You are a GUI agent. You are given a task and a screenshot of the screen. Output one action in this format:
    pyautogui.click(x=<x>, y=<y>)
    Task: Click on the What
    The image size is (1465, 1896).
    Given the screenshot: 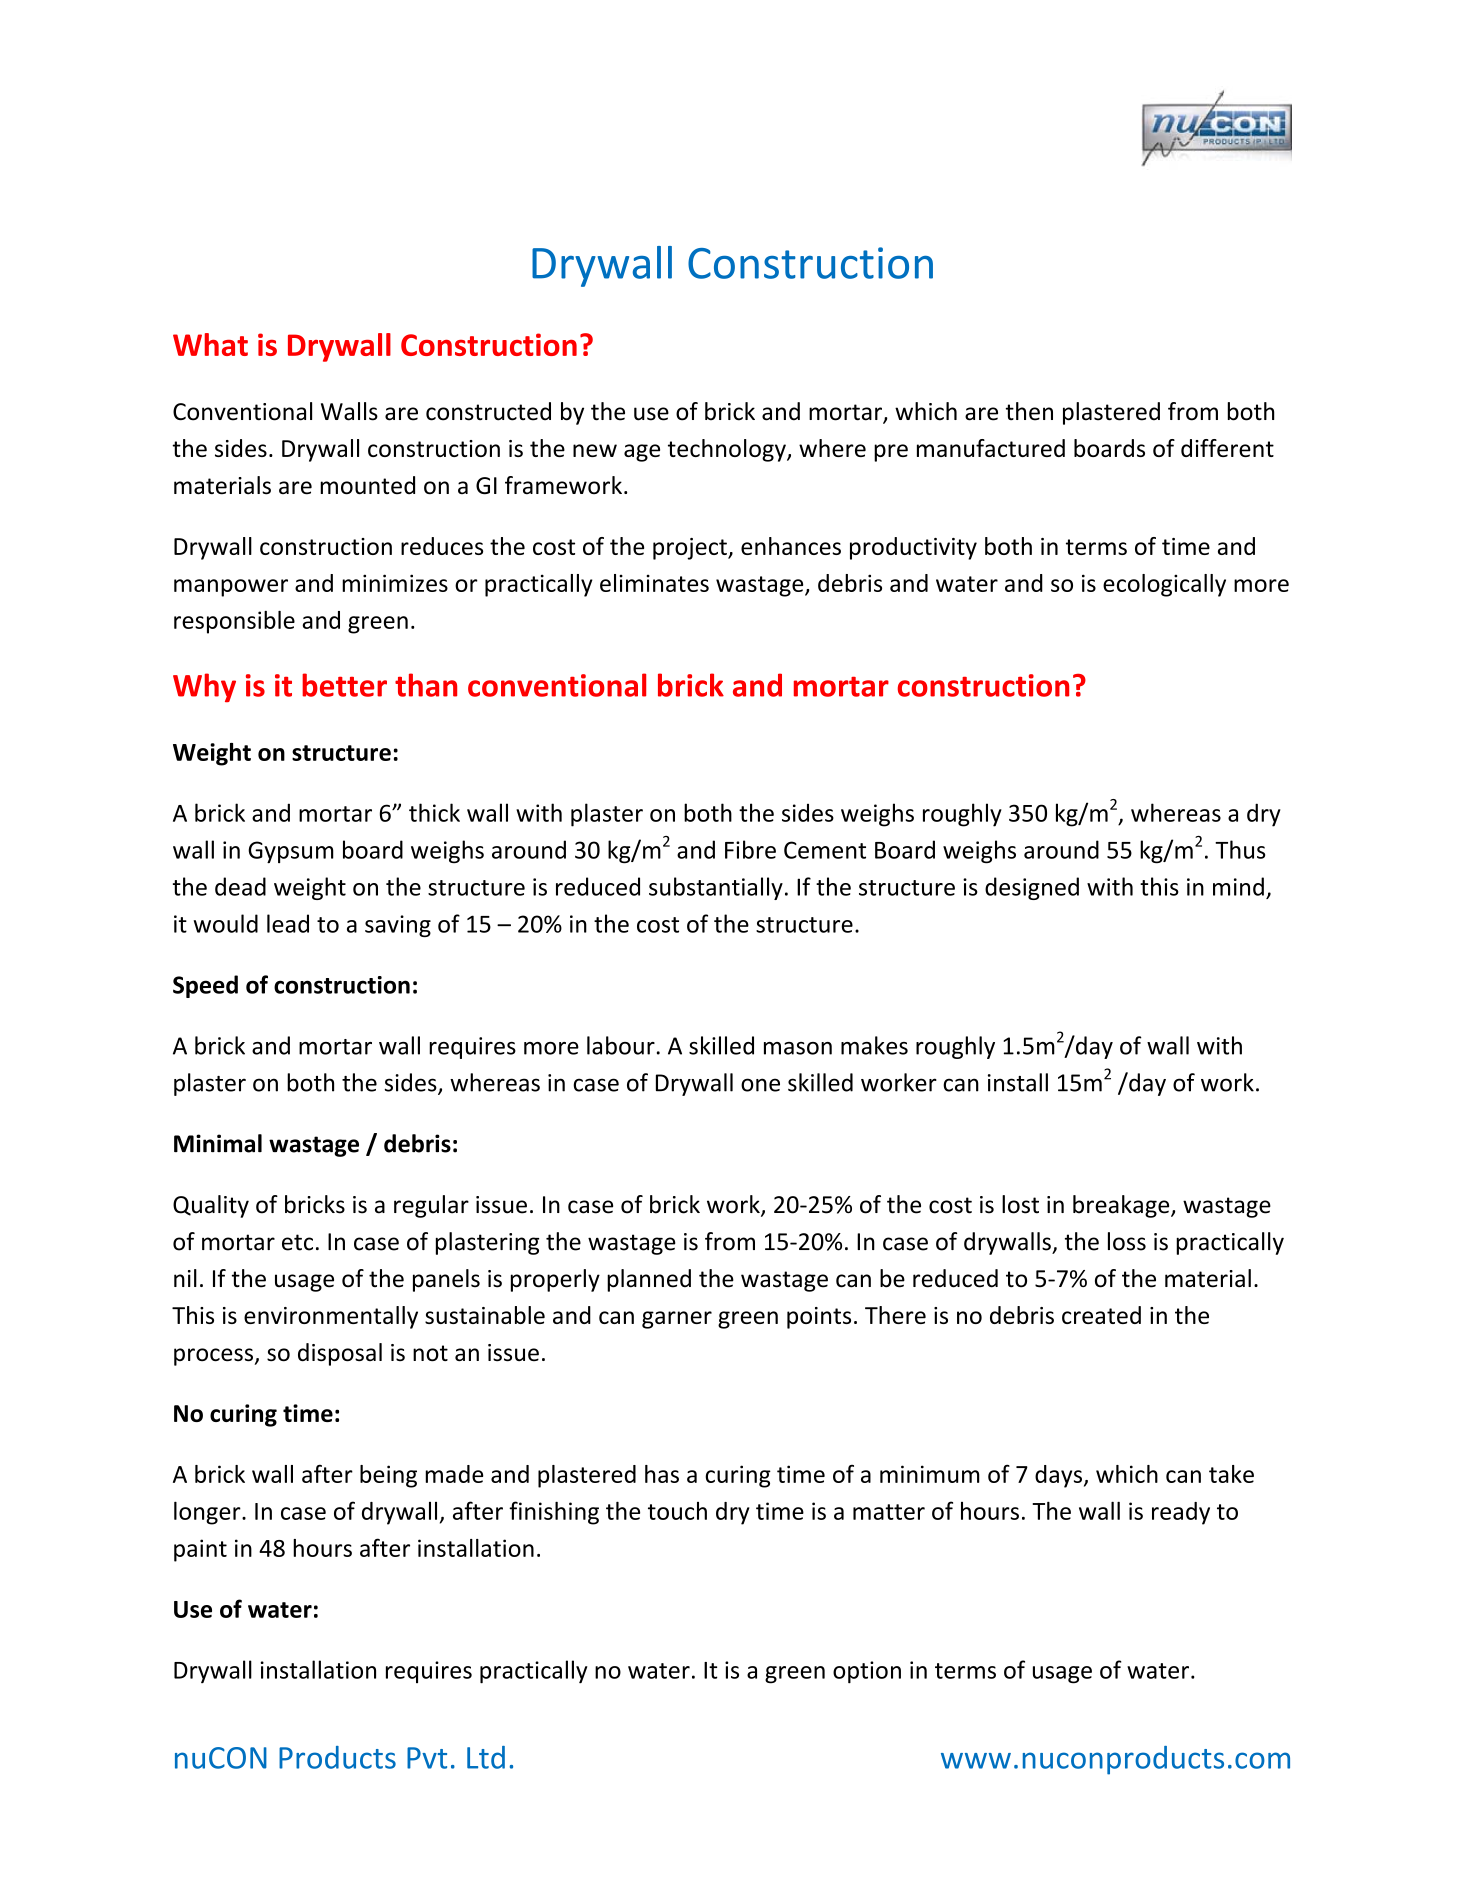 What is the action you would take?
    pyautogui.click(x=210, y=344)
